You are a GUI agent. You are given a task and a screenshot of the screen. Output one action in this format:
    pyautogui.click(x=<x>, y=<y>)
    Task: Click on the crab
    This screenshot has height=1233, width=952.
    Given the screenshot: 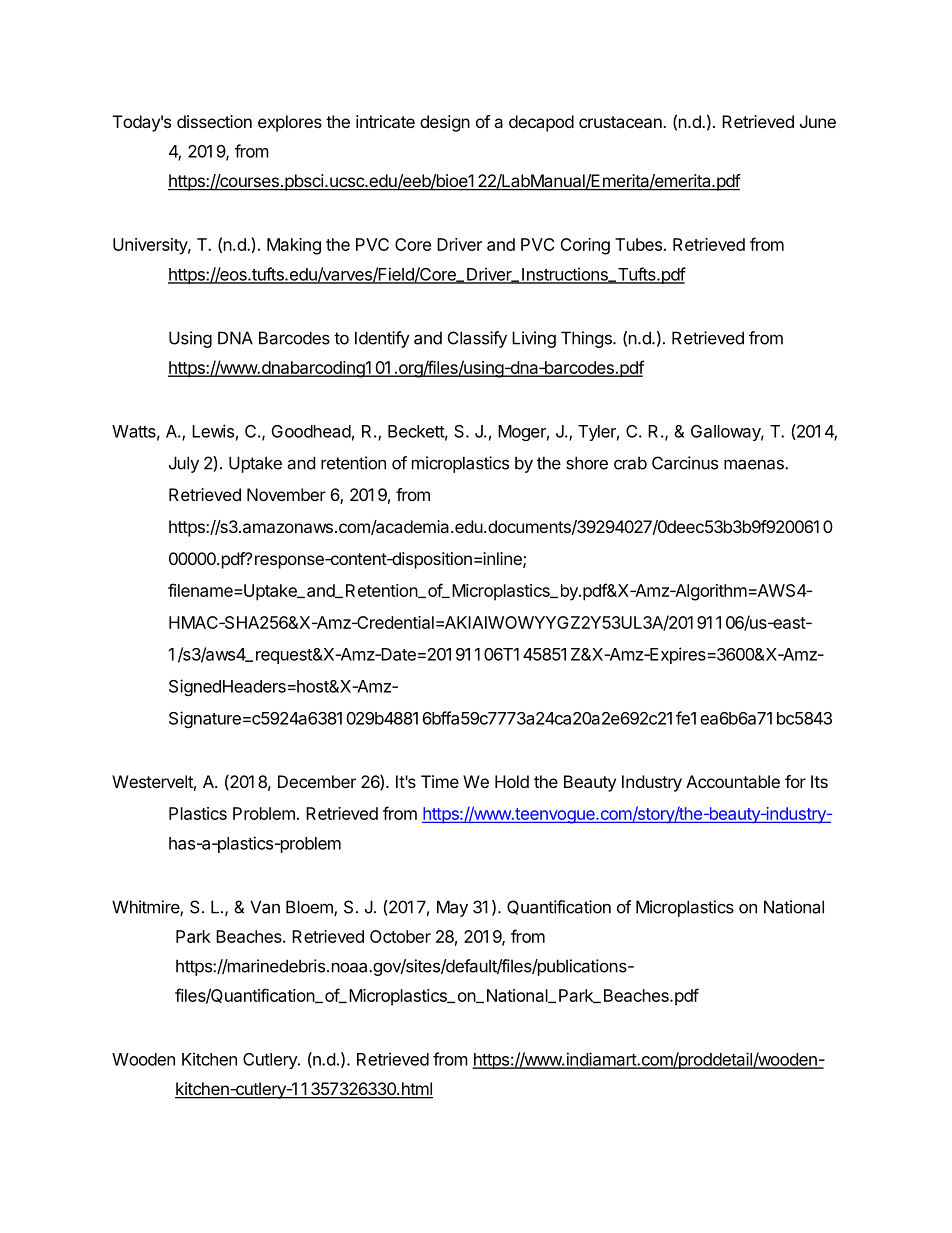 What is the action you would take?
    pyautogui.click(x=630, y=463)
